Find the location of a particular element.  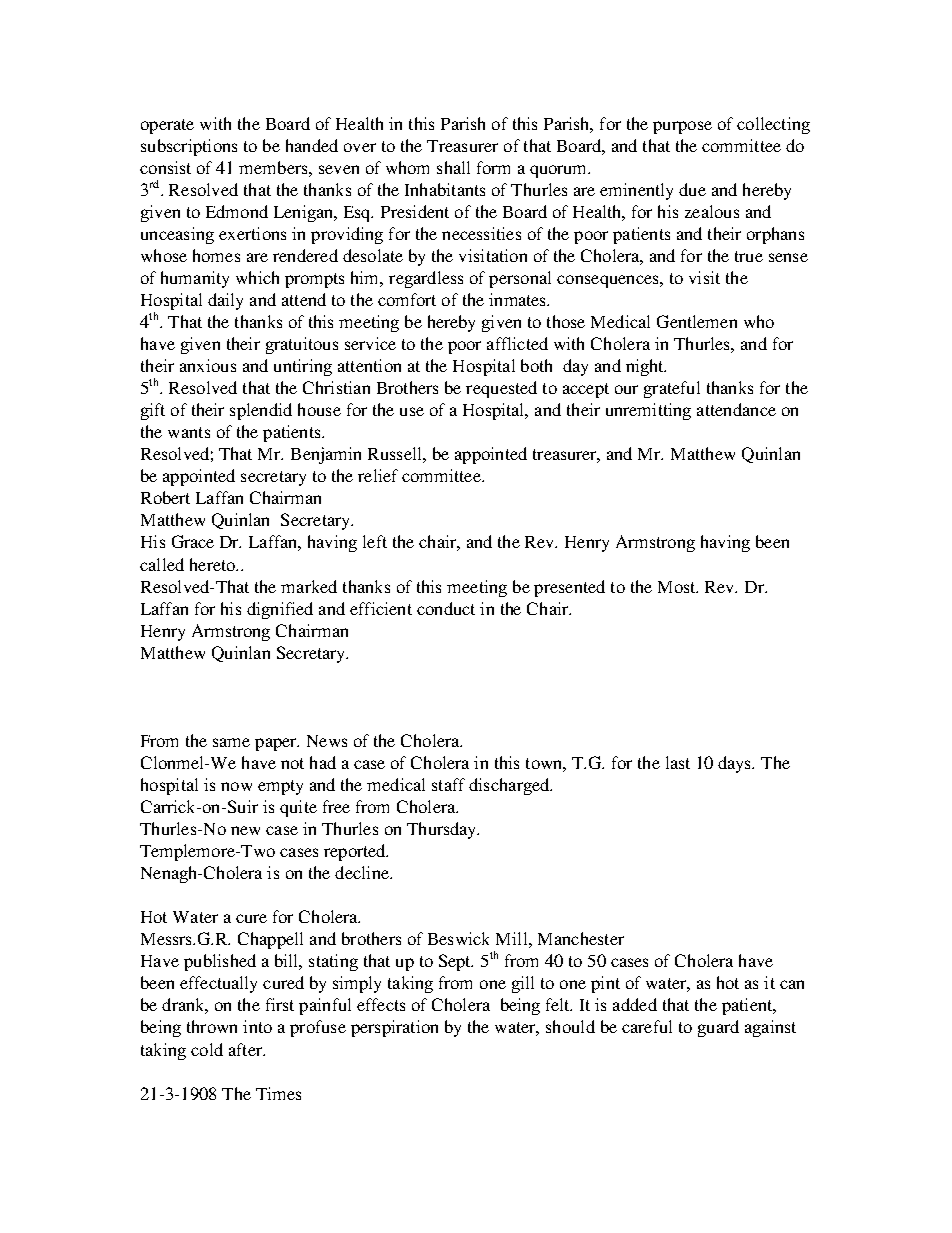

perspiration is located at coordinates (394, 1028).
